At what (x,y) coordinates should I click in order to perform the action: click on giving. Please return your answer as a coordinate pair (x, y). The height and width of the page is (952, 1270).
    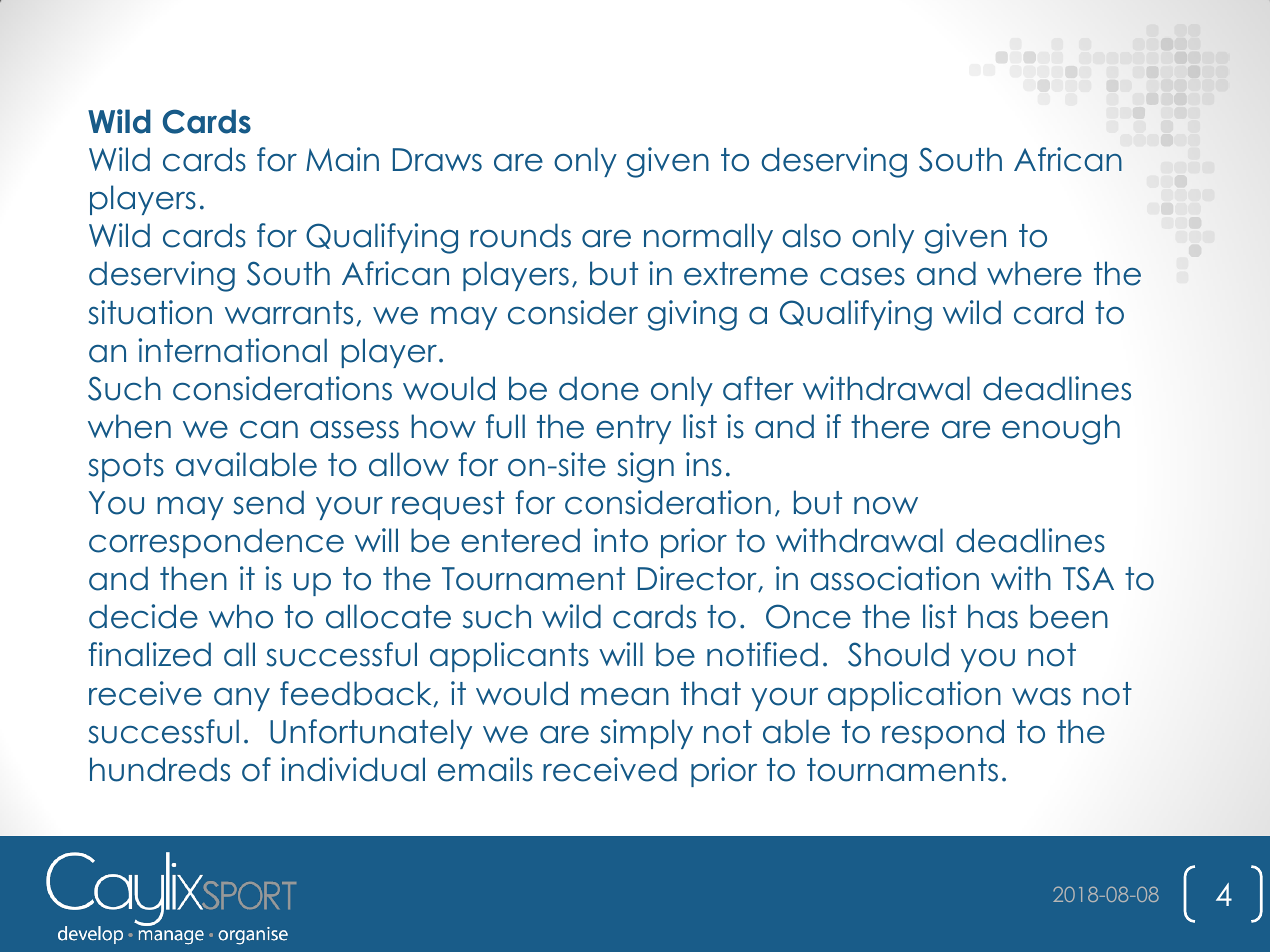
    Looking at the image, I should click on (692, 315).
